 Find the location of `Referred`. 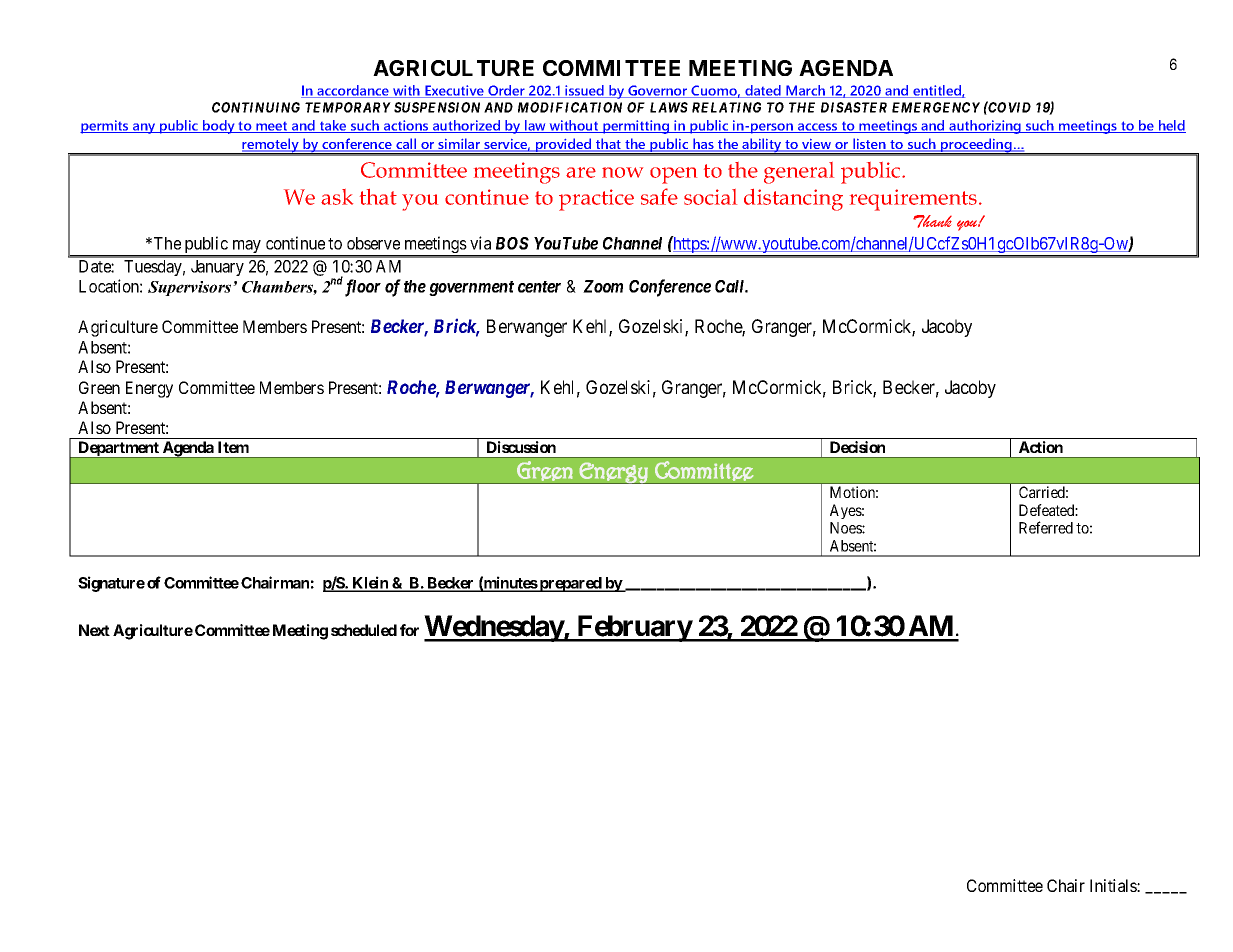

Referred is located at coordinates (1046, 527).
